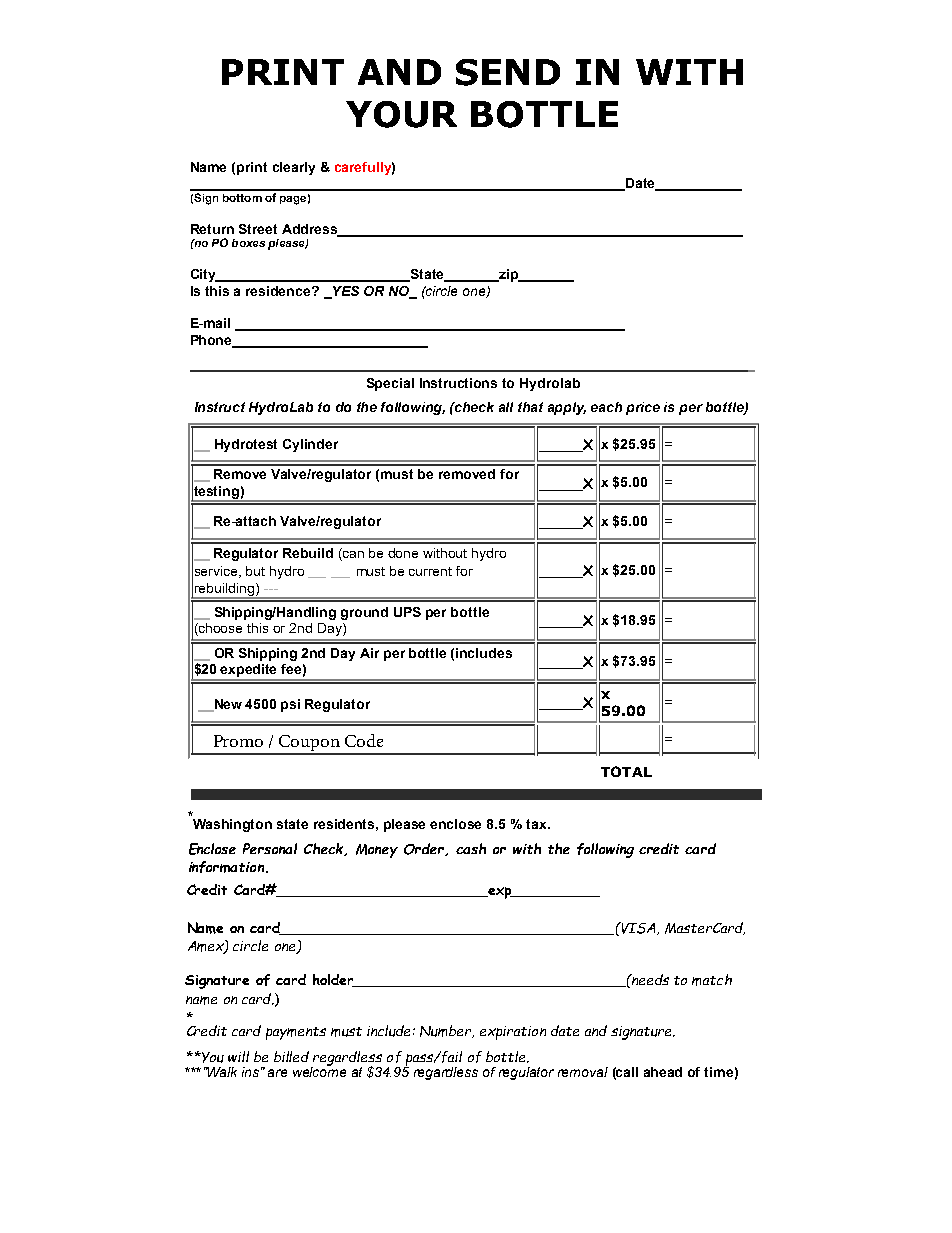  I want to click on clearly, so click(294, 168).
